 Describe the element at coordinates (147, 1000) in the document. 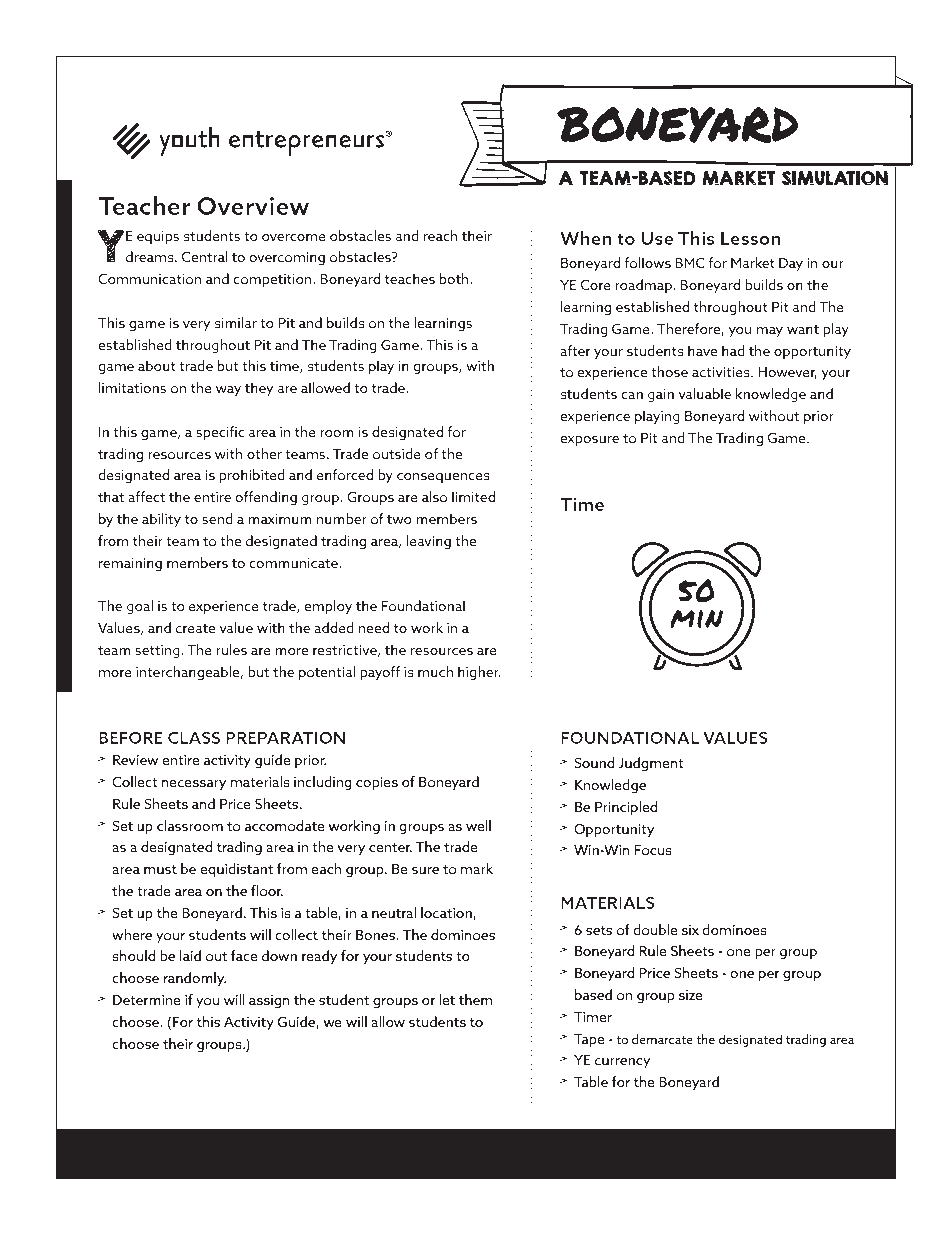

I see `Determine` at that location.
